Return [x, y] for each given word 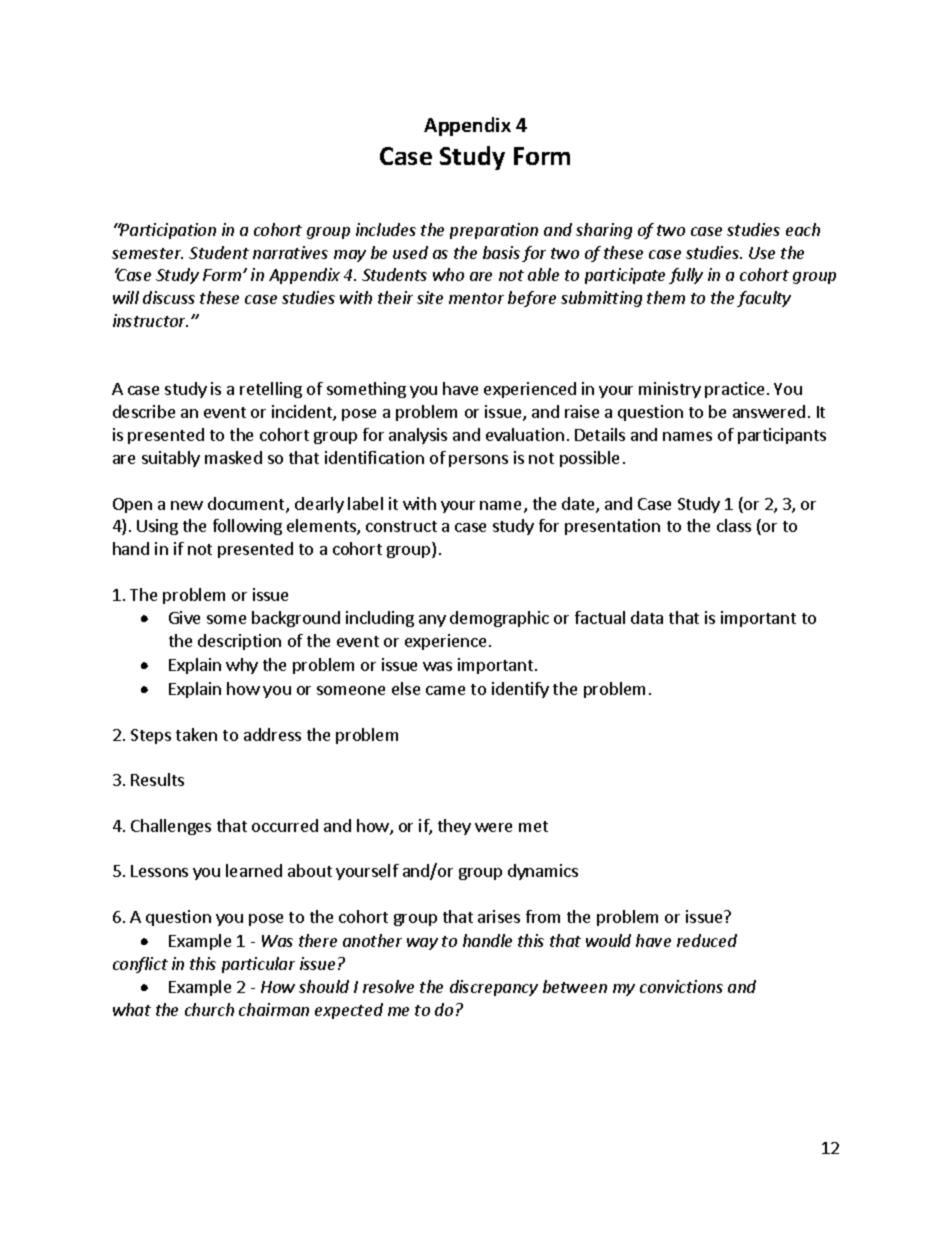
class [734, 525]
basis [501, 252]
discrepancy [494, 988]
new [187, 505]
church [209, 1009]
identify [520, 690]
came [445, 690]
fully [686, 276]
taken [196, 734]
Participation [167, 231]
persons [478, 461]
